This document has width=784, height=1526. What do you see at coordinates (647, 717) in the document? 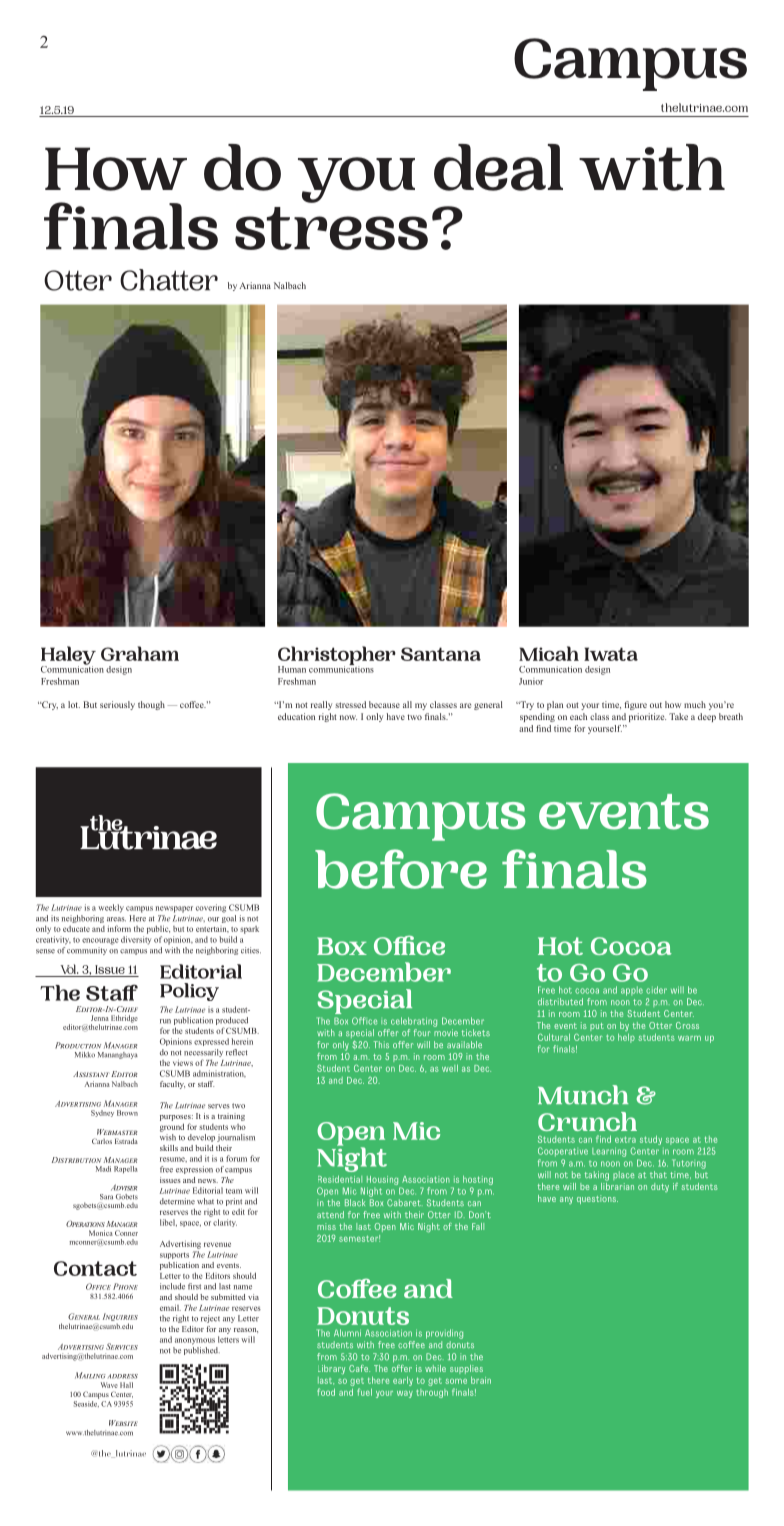
I see `prioritize` at bounding box center [647, 717].
